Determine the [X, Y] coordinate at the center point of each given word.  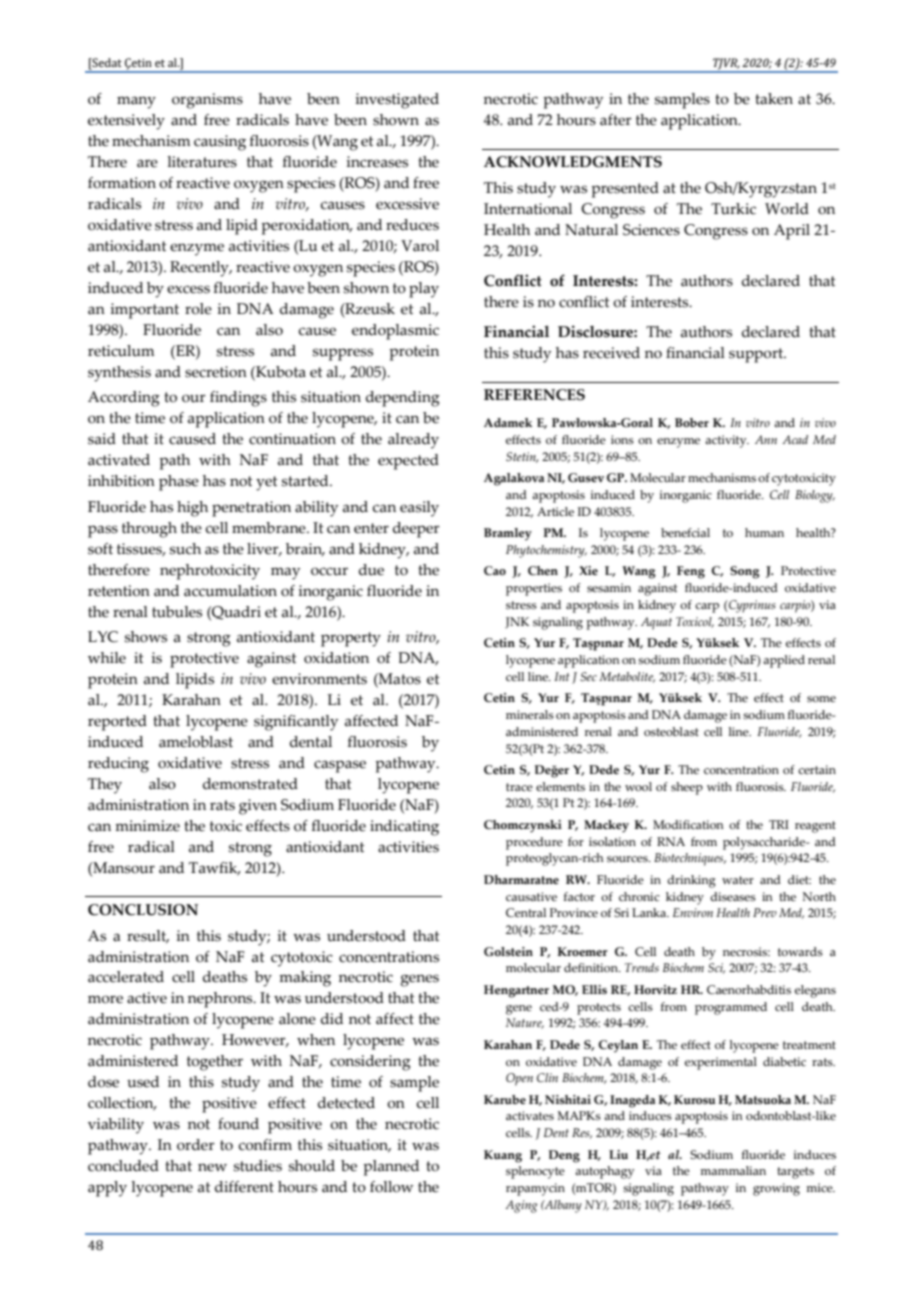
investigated [397, 101]
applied [784, 661]
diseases [733, 896]
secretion [216, 372]
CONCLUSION [143, 910]
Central [526, 912]
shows [146, 637]
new [212, 1167]
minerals [530, 714]
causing [220, 143]
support [757, 355]
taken [774, 99]
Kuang [503, 1156]
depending [403, 399]
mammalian [733, 1170]
